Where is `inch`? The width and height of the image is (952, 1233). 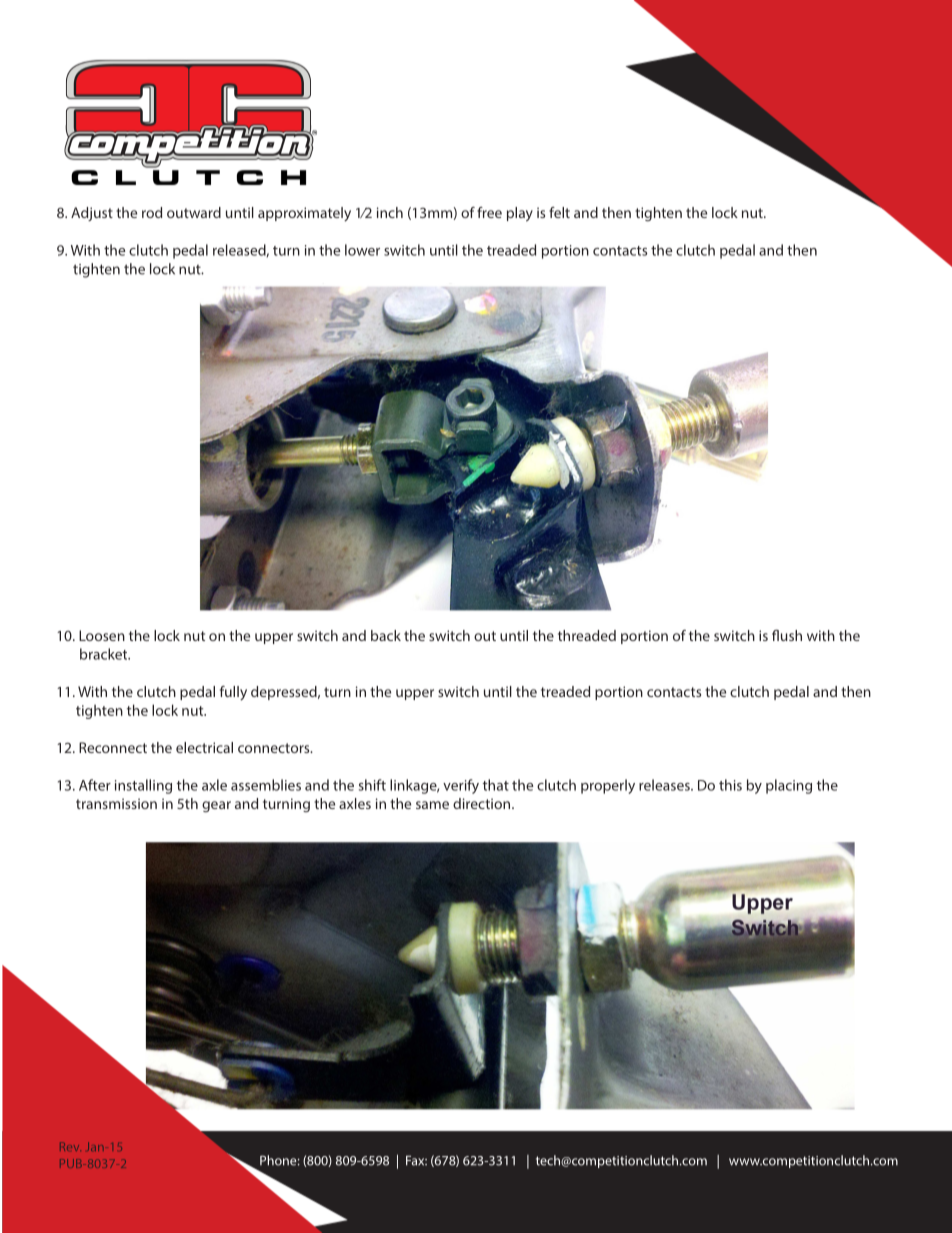 inch is located at coordinates (390, 212).
